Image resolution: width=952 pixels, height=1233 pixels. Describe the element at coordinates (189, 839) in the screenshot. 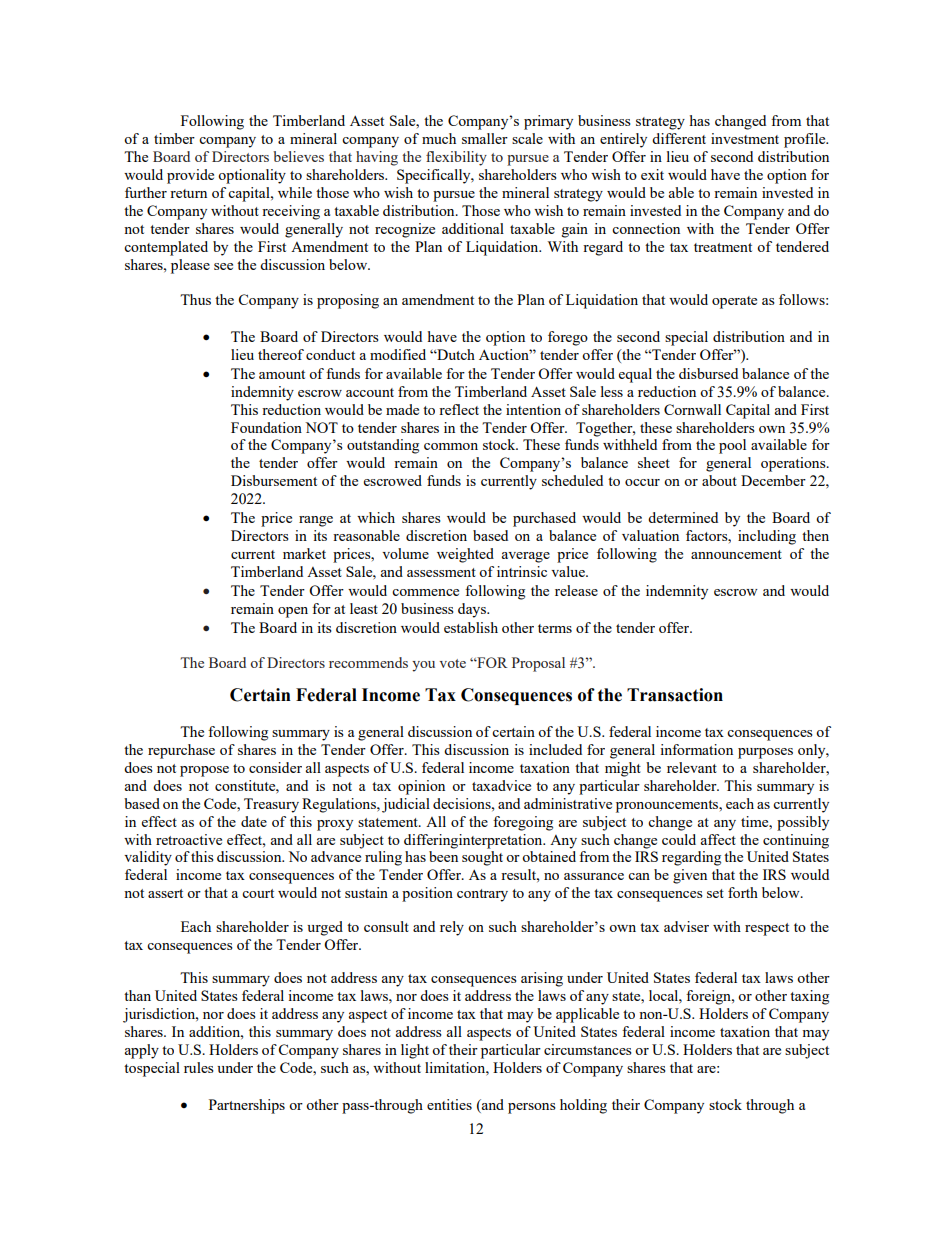

I see `retroactive` at that location.
